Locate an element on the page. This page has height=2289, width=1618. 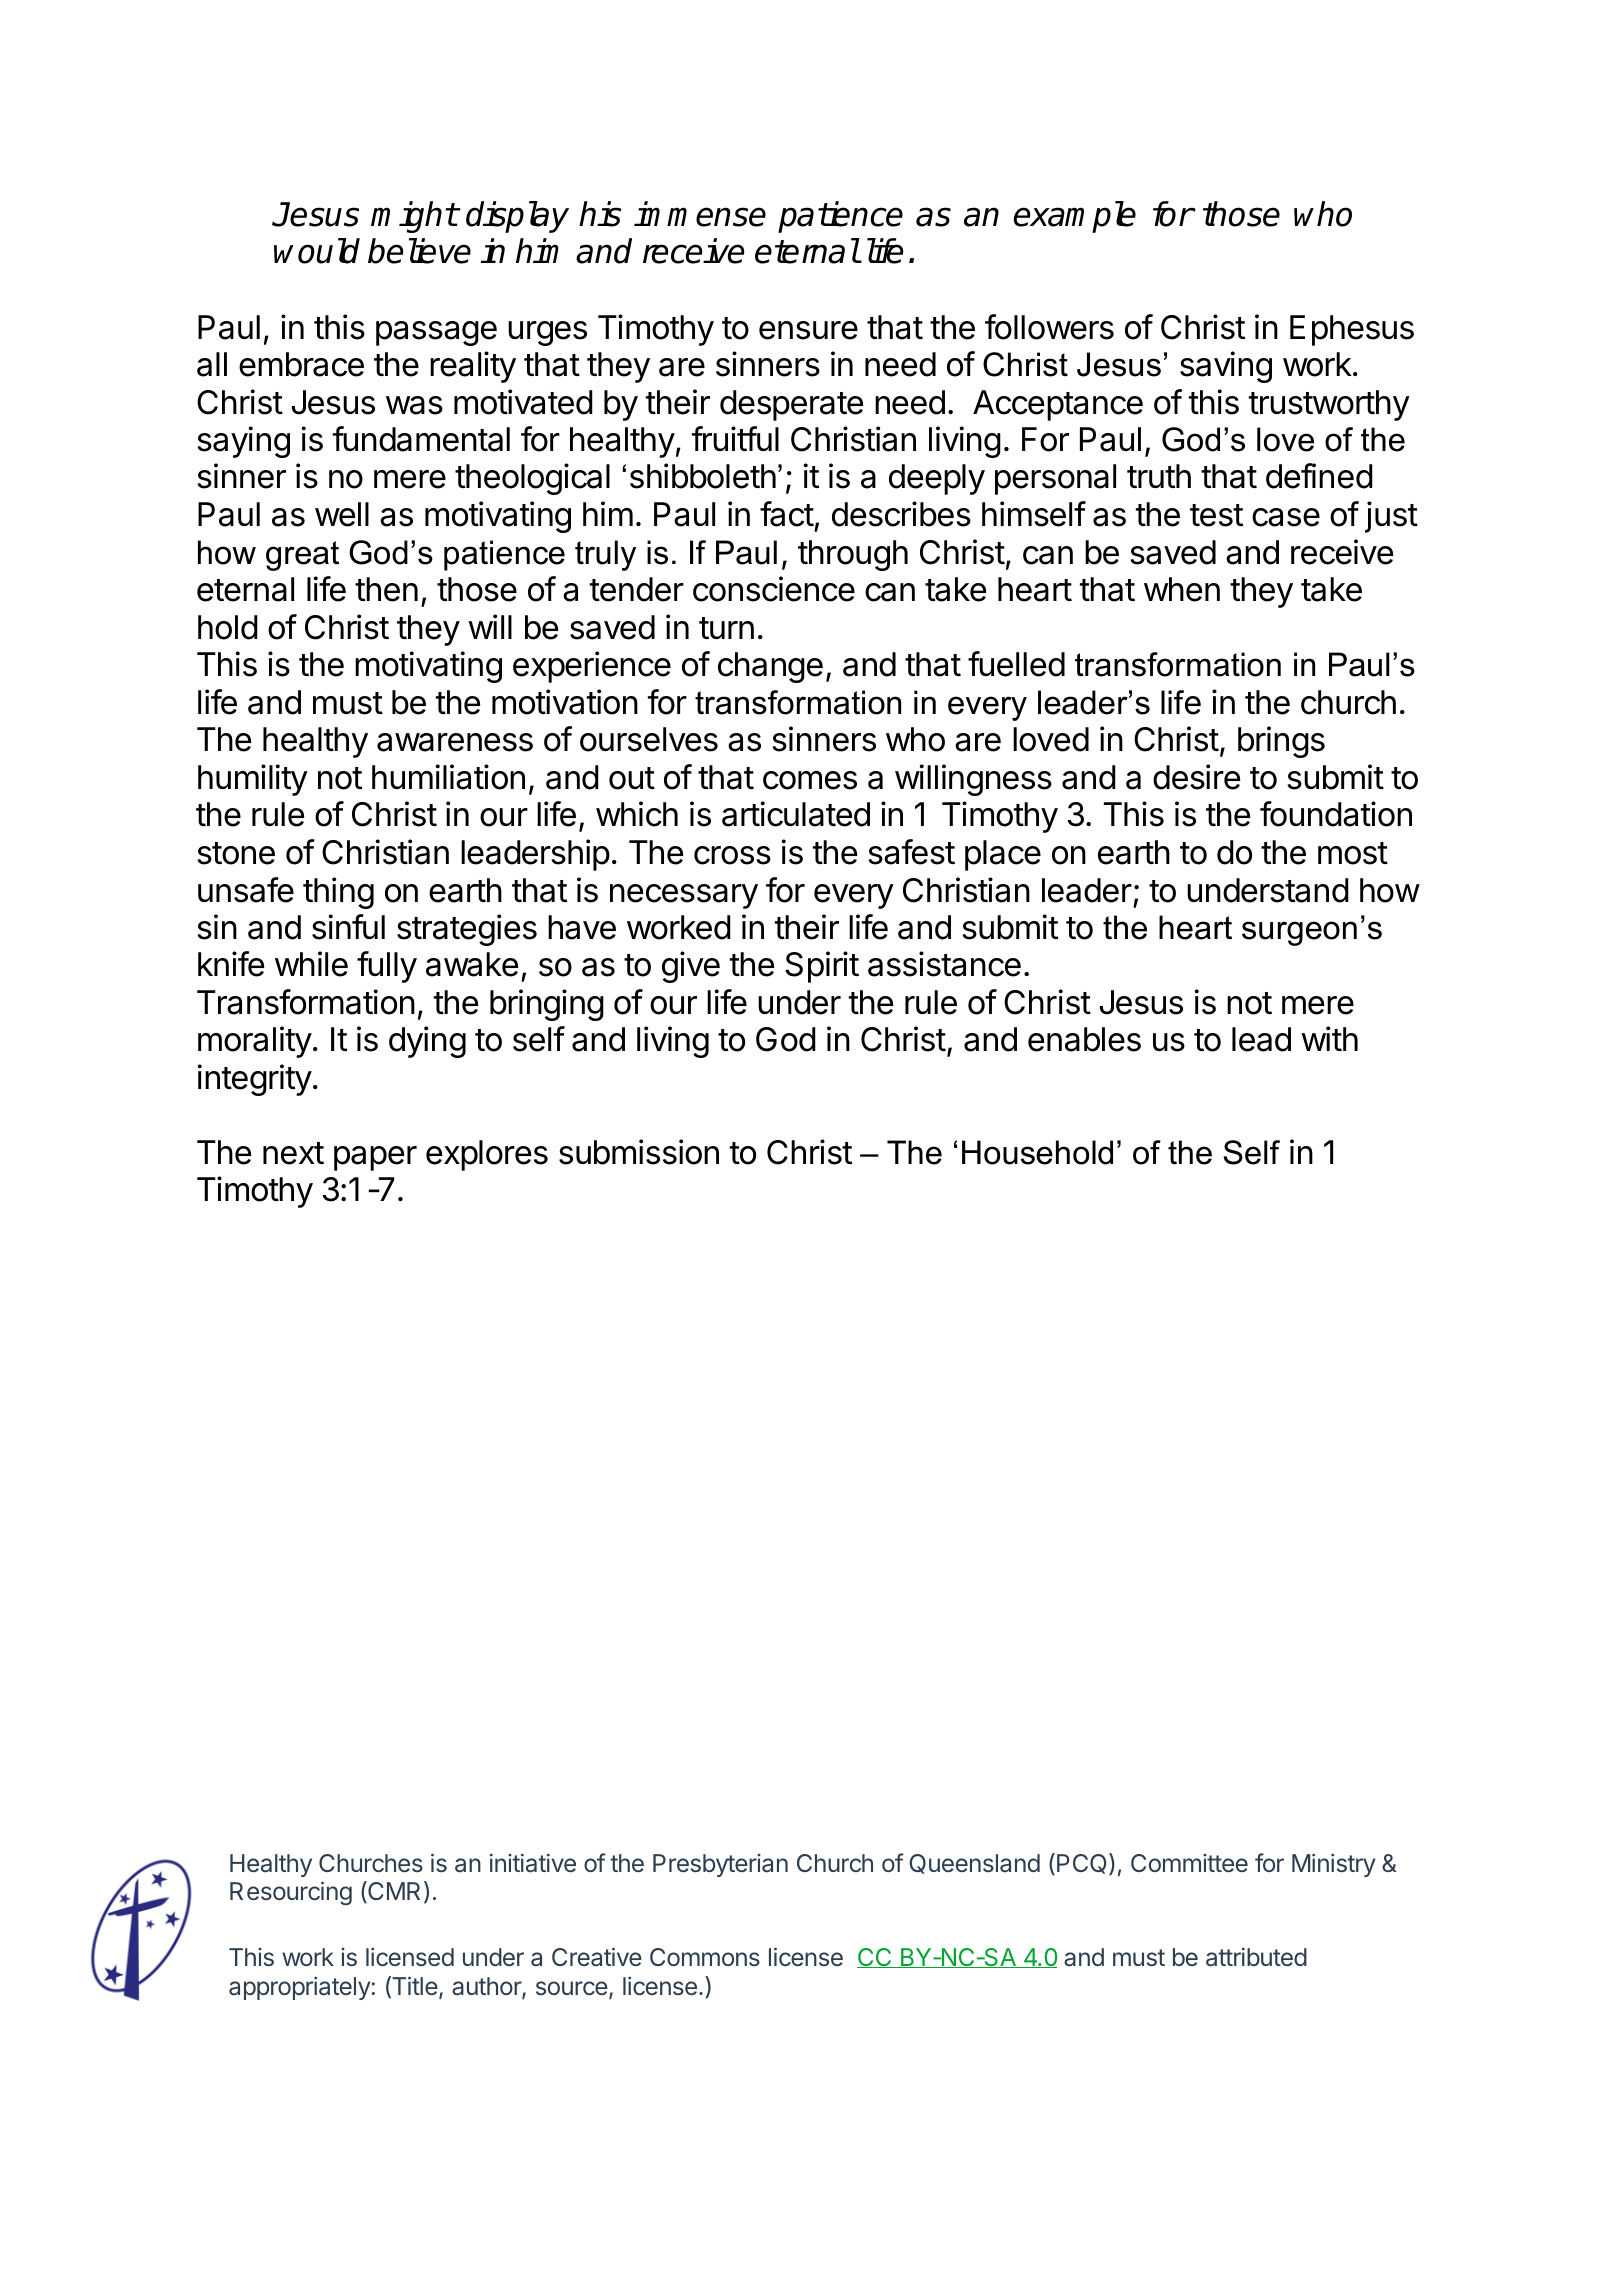
desire is located at coordinates (1196, 777).
